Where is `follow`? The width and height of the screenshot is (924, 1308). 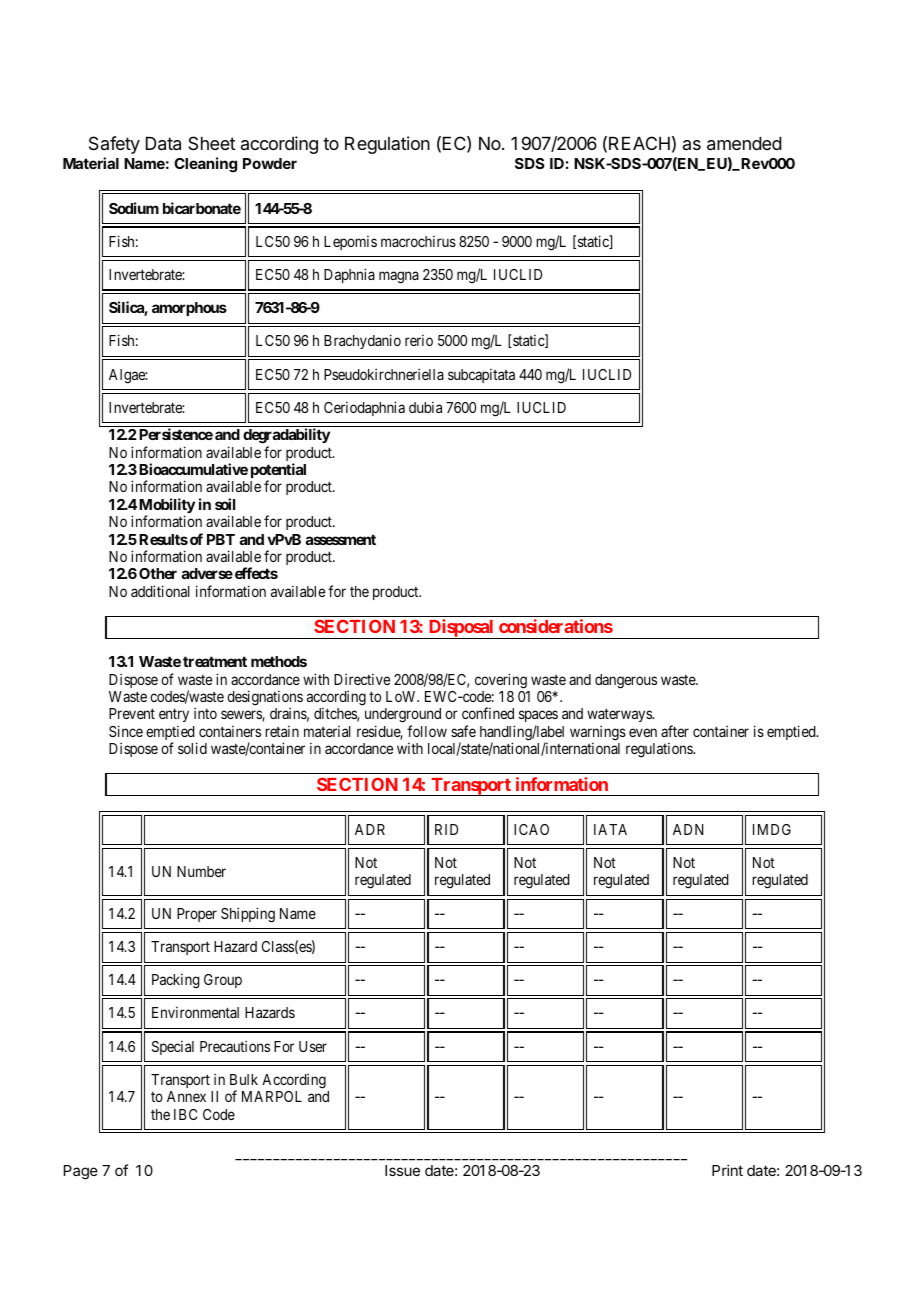 follow is located at coordinates (427, 731).
